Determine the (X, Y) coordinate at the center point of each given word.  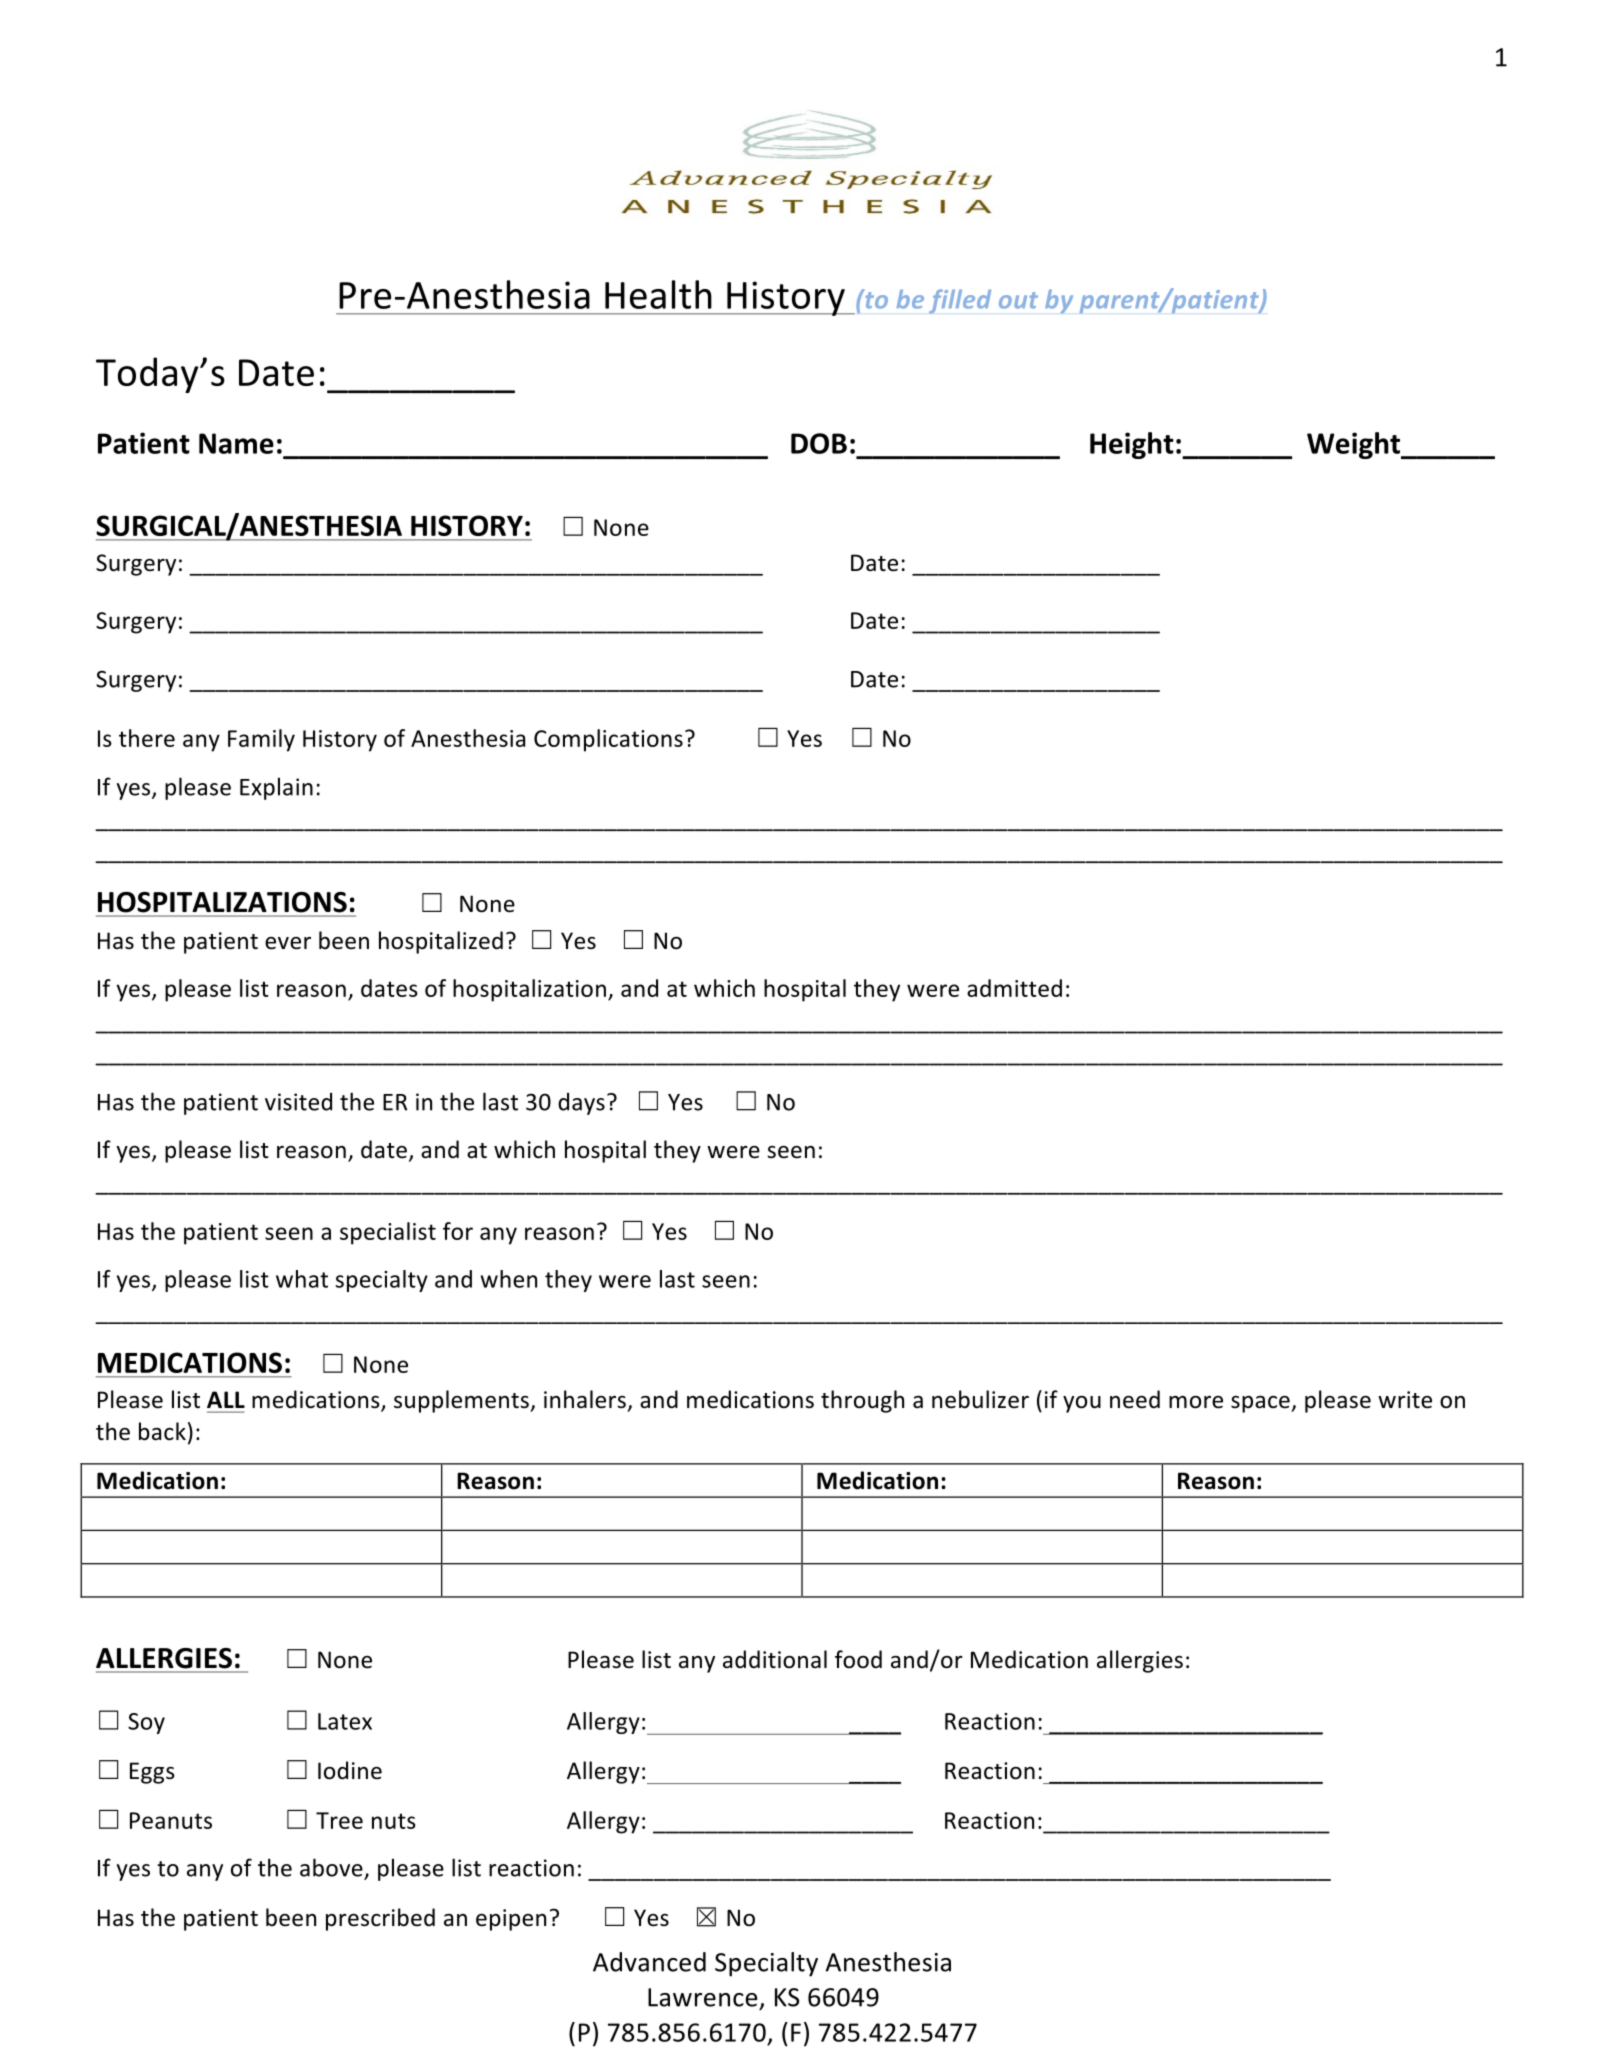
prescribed (380, 1919)
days (581, 1104)
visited (298, 1102)
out (1018, 300)
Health (658, 294)
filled (960, 301)
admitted (1014, 988)
